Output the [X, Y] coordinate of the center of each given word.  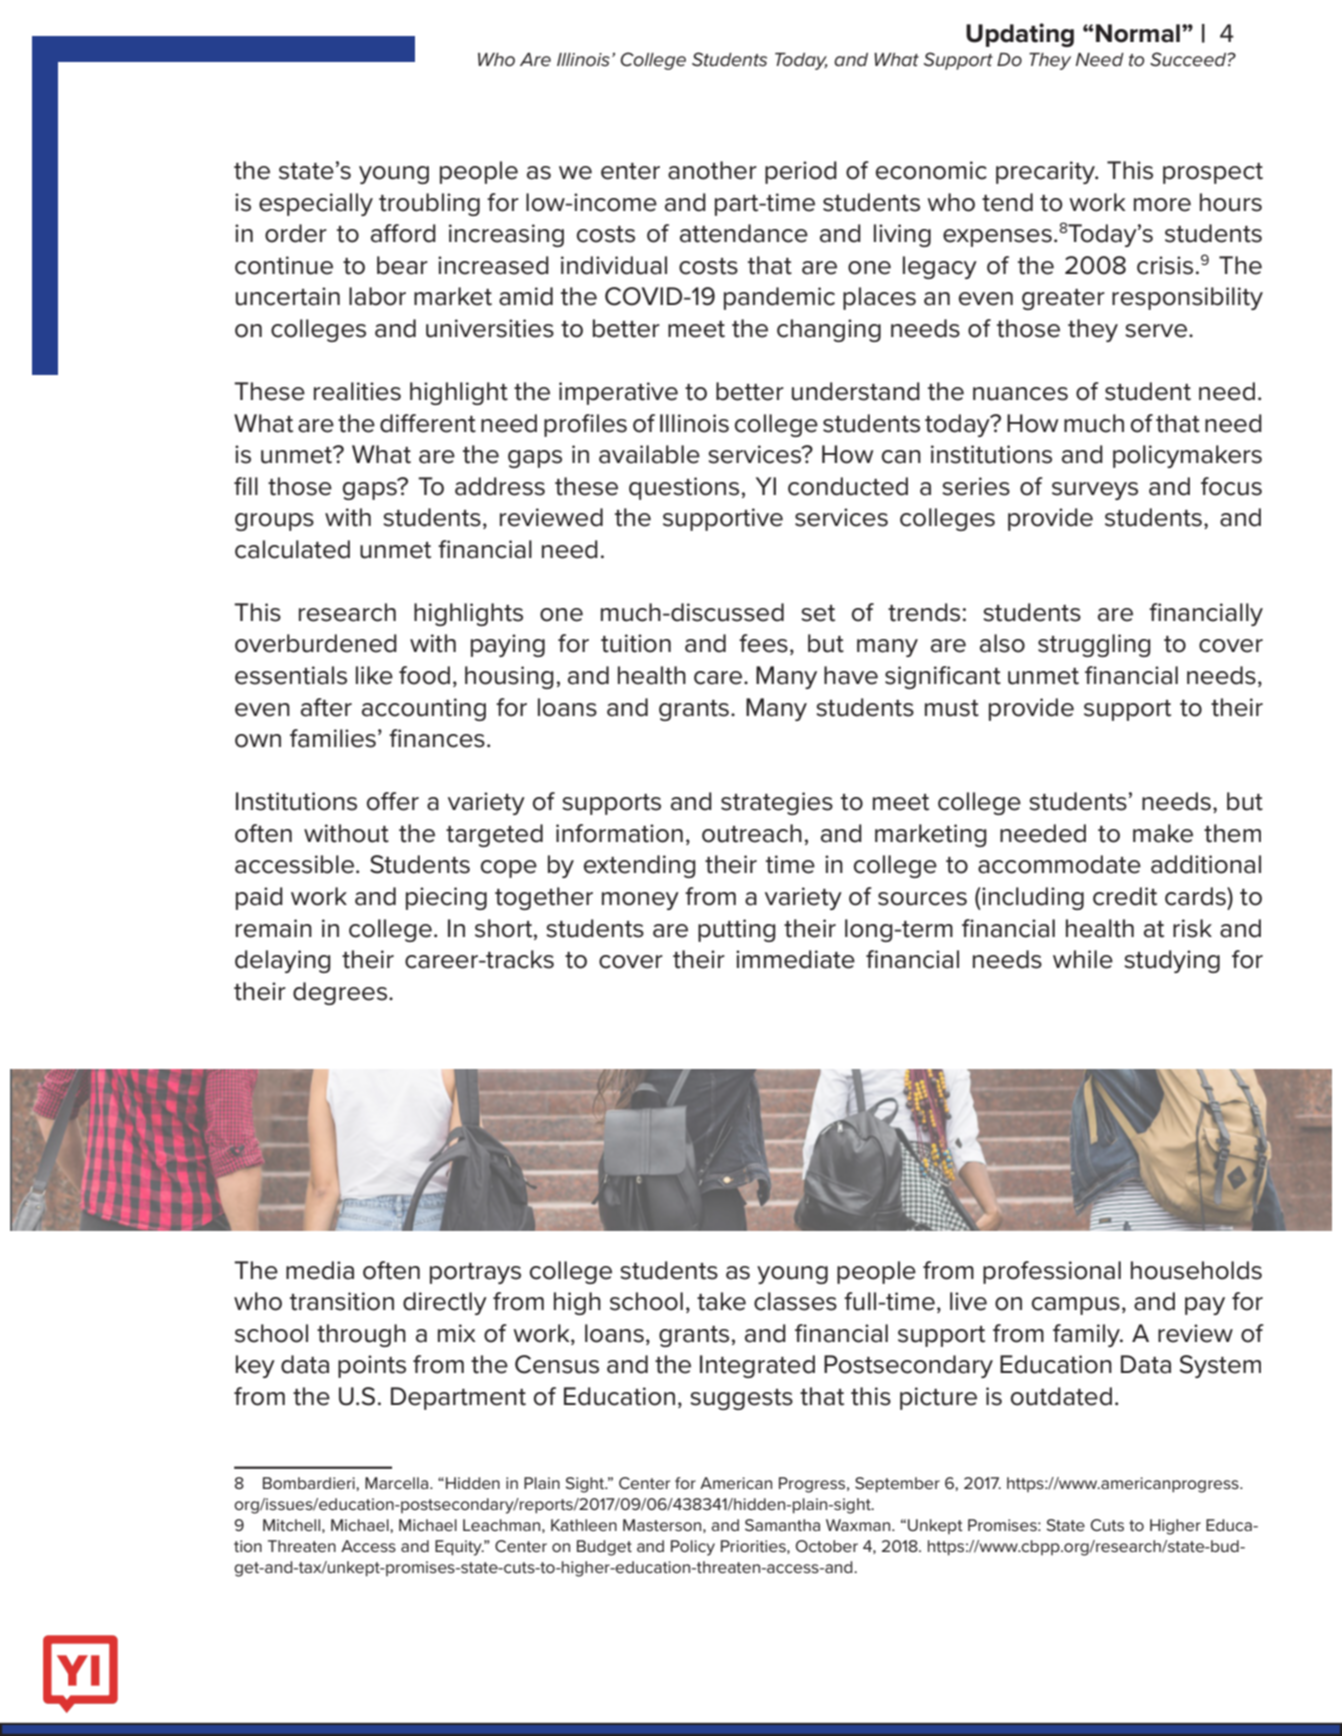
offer [393, 801]
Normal [1138, 33]
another [712, 170]
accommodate [1059, 864]
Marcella [398, 1483]
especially [316, 204]
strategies [777, 803]
